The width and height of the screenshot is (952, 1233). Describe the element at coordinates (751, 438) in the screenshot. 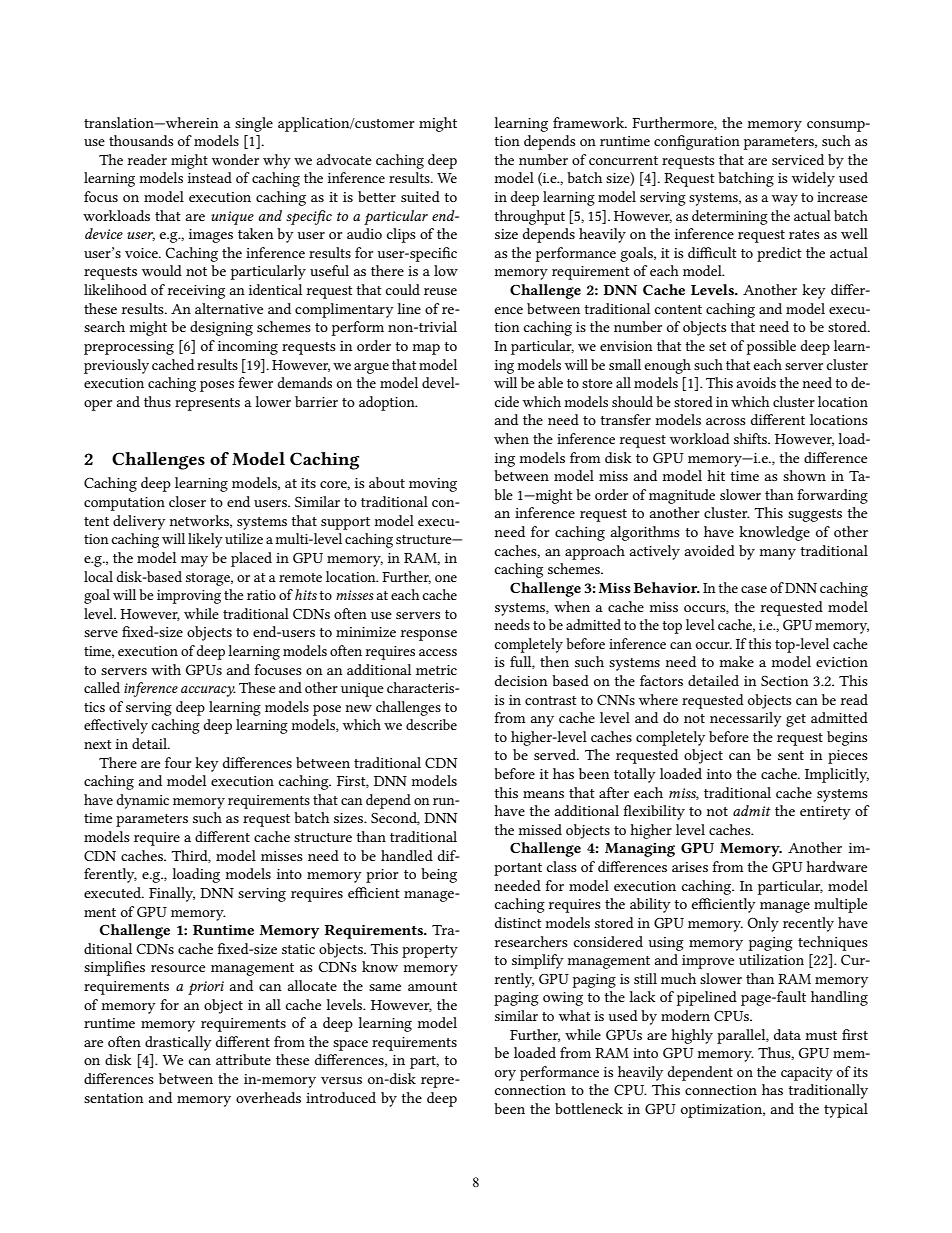

I see `shifts` at that location.
